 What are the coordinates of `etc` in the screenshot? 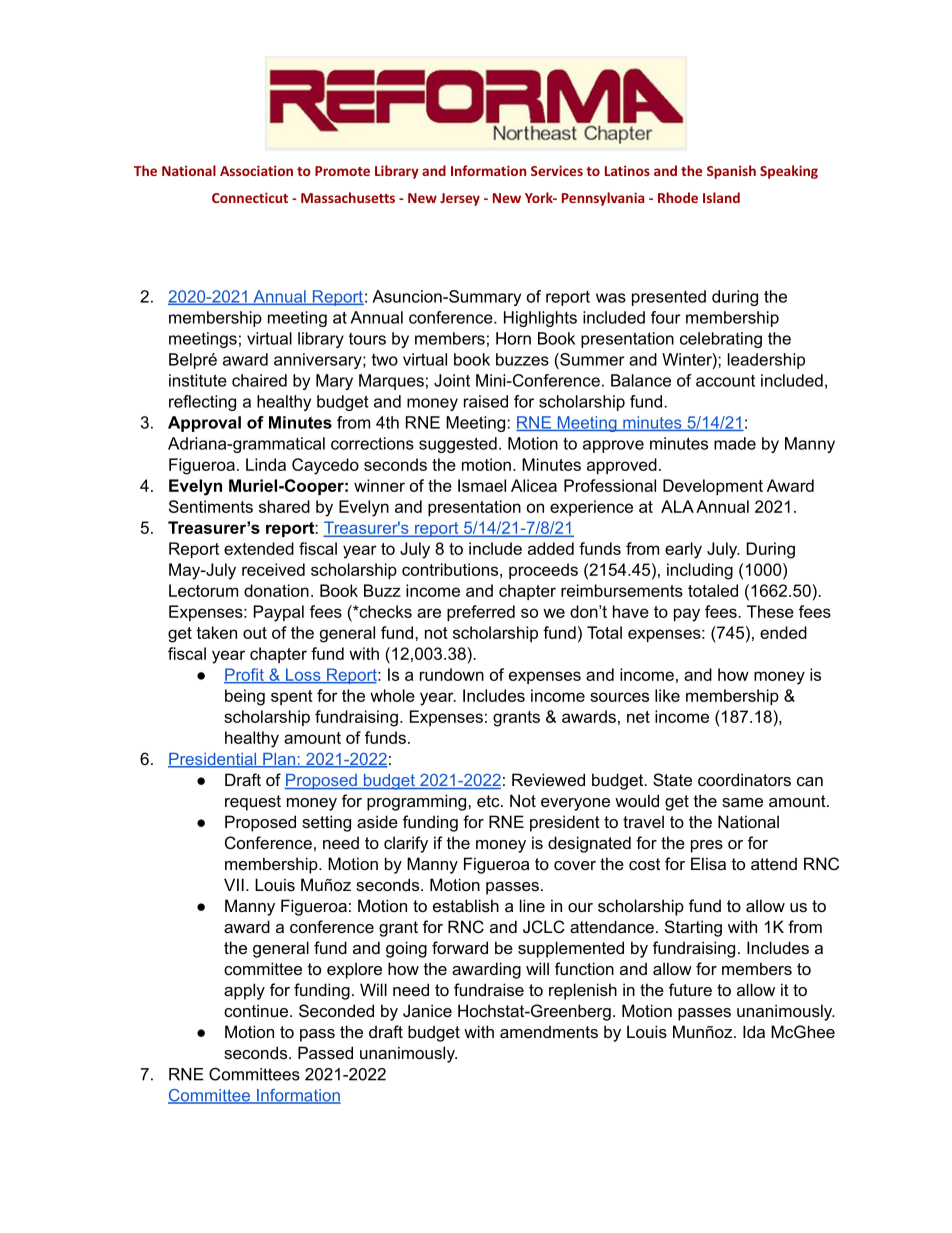 It's located at (489, 801).
